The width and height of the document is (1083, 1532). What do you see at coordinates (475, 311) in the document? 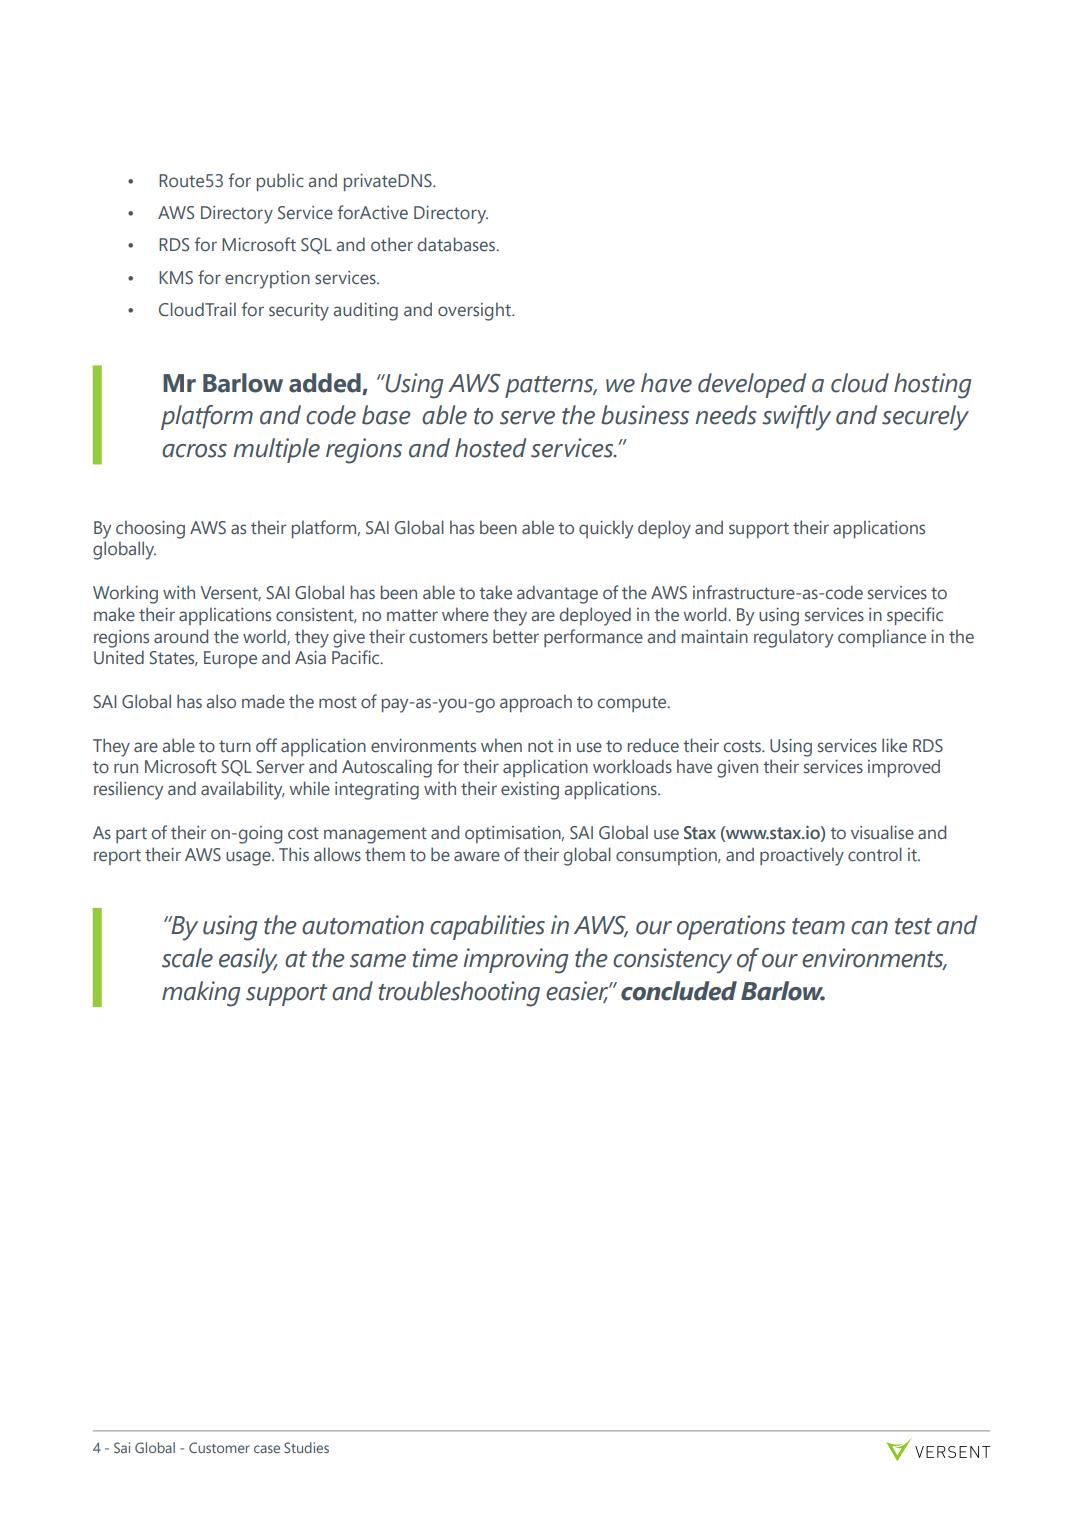
I see `oversight` at bounding box center [475, 311].
